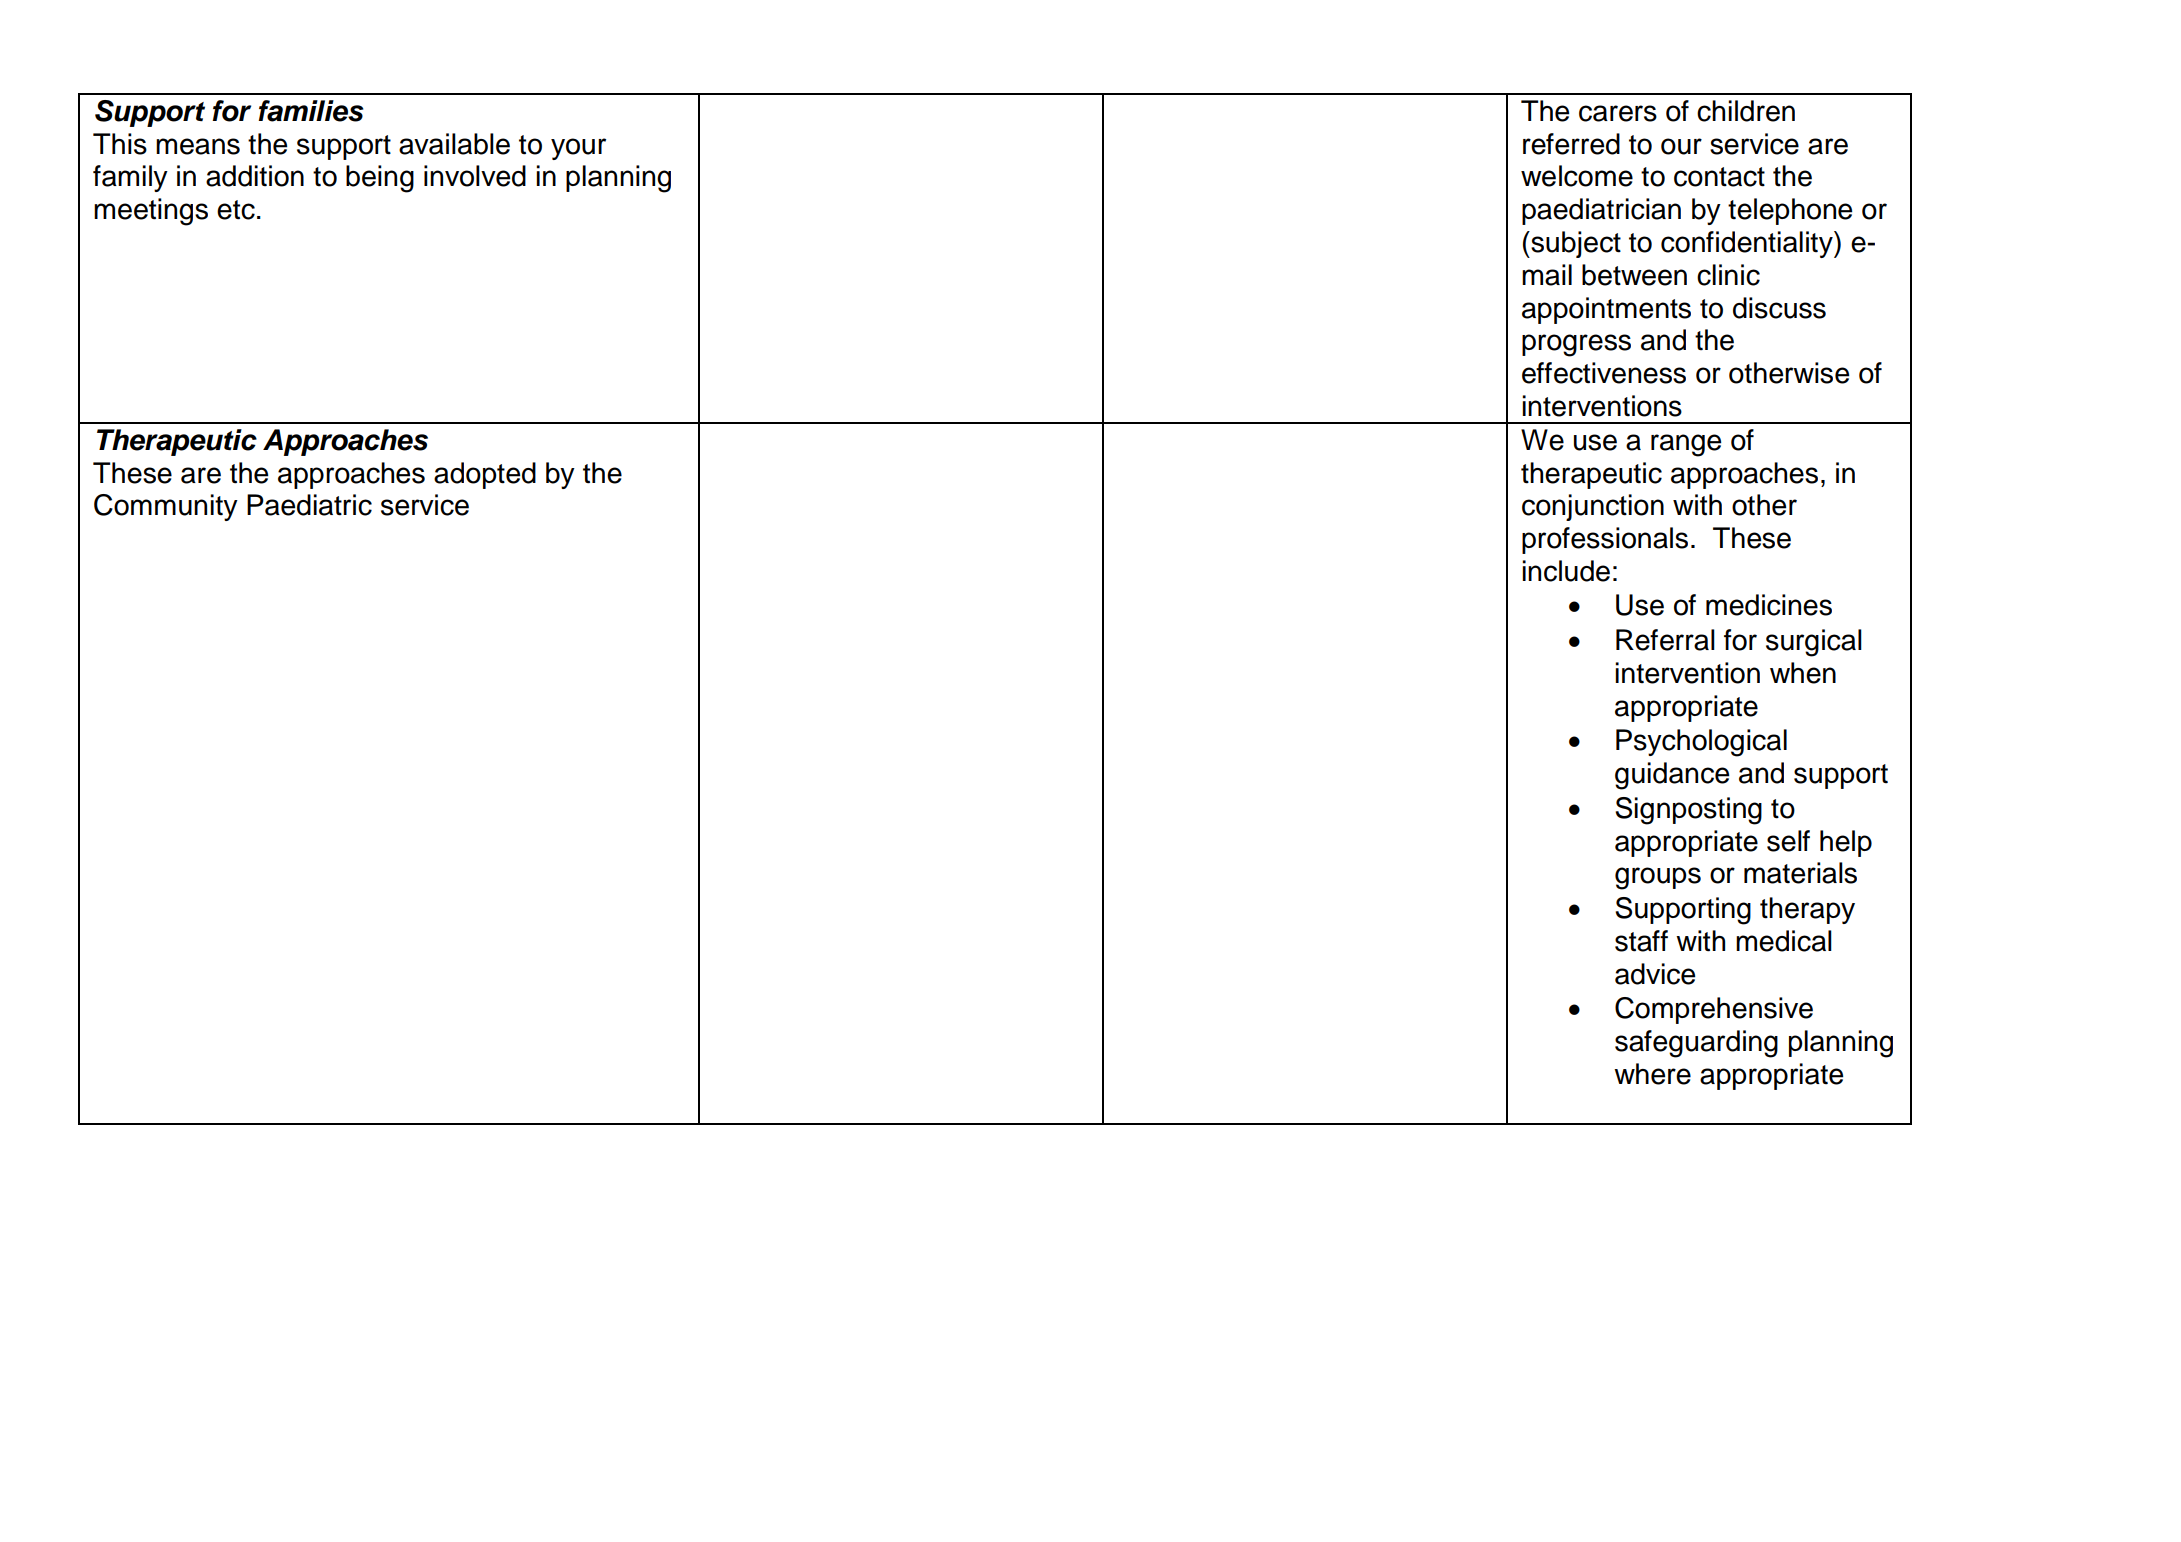 The image size is (2181, 1542). What do you see at coordinates (578, 149) in the screenshot?
I see `your` at bounding box center [578, 149].
